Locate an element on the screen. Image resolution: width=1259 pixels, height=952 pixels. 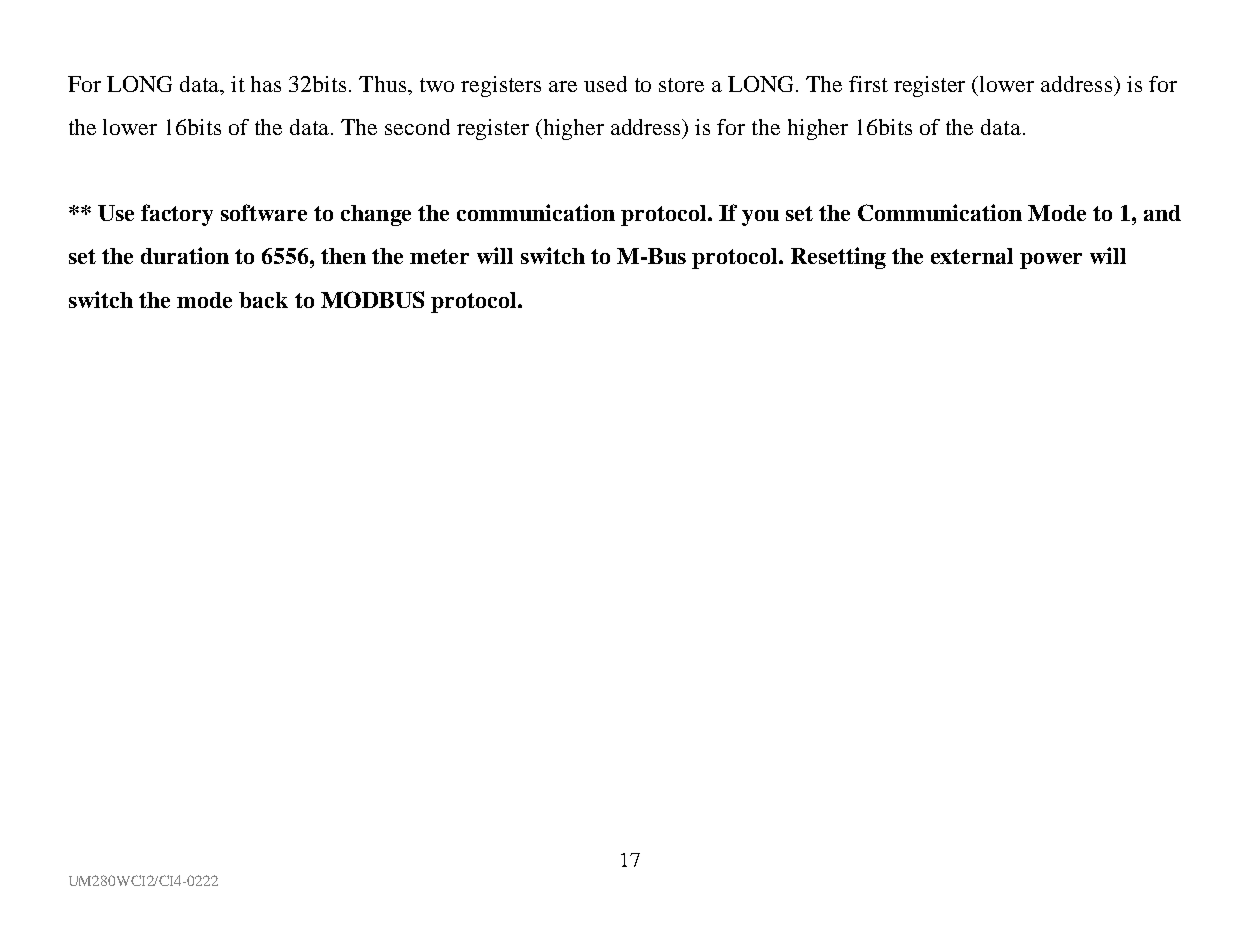
then is located at coordinates (343, 256).
